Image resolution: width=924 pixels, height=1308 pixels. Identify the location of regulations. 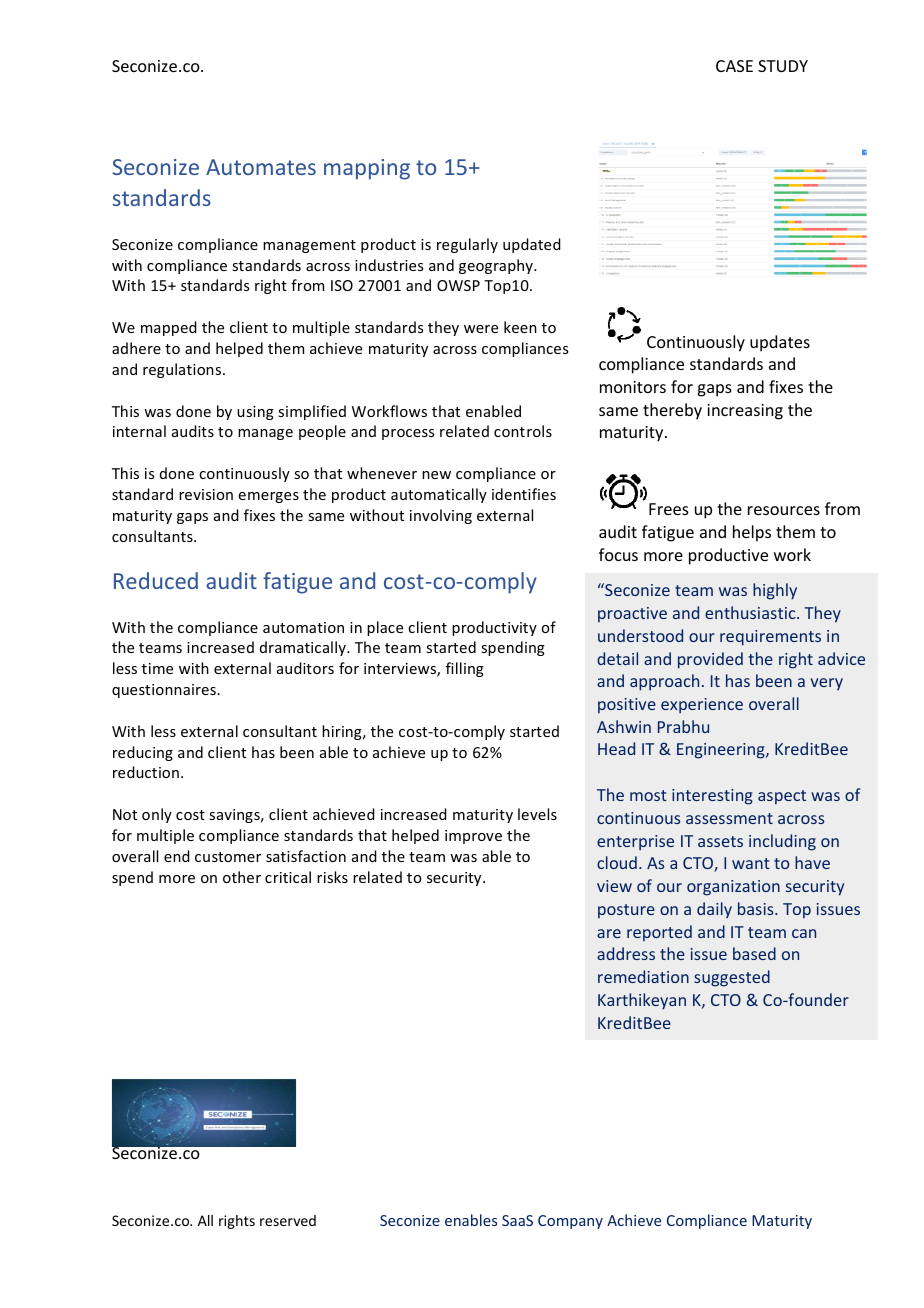
(183, 370).
